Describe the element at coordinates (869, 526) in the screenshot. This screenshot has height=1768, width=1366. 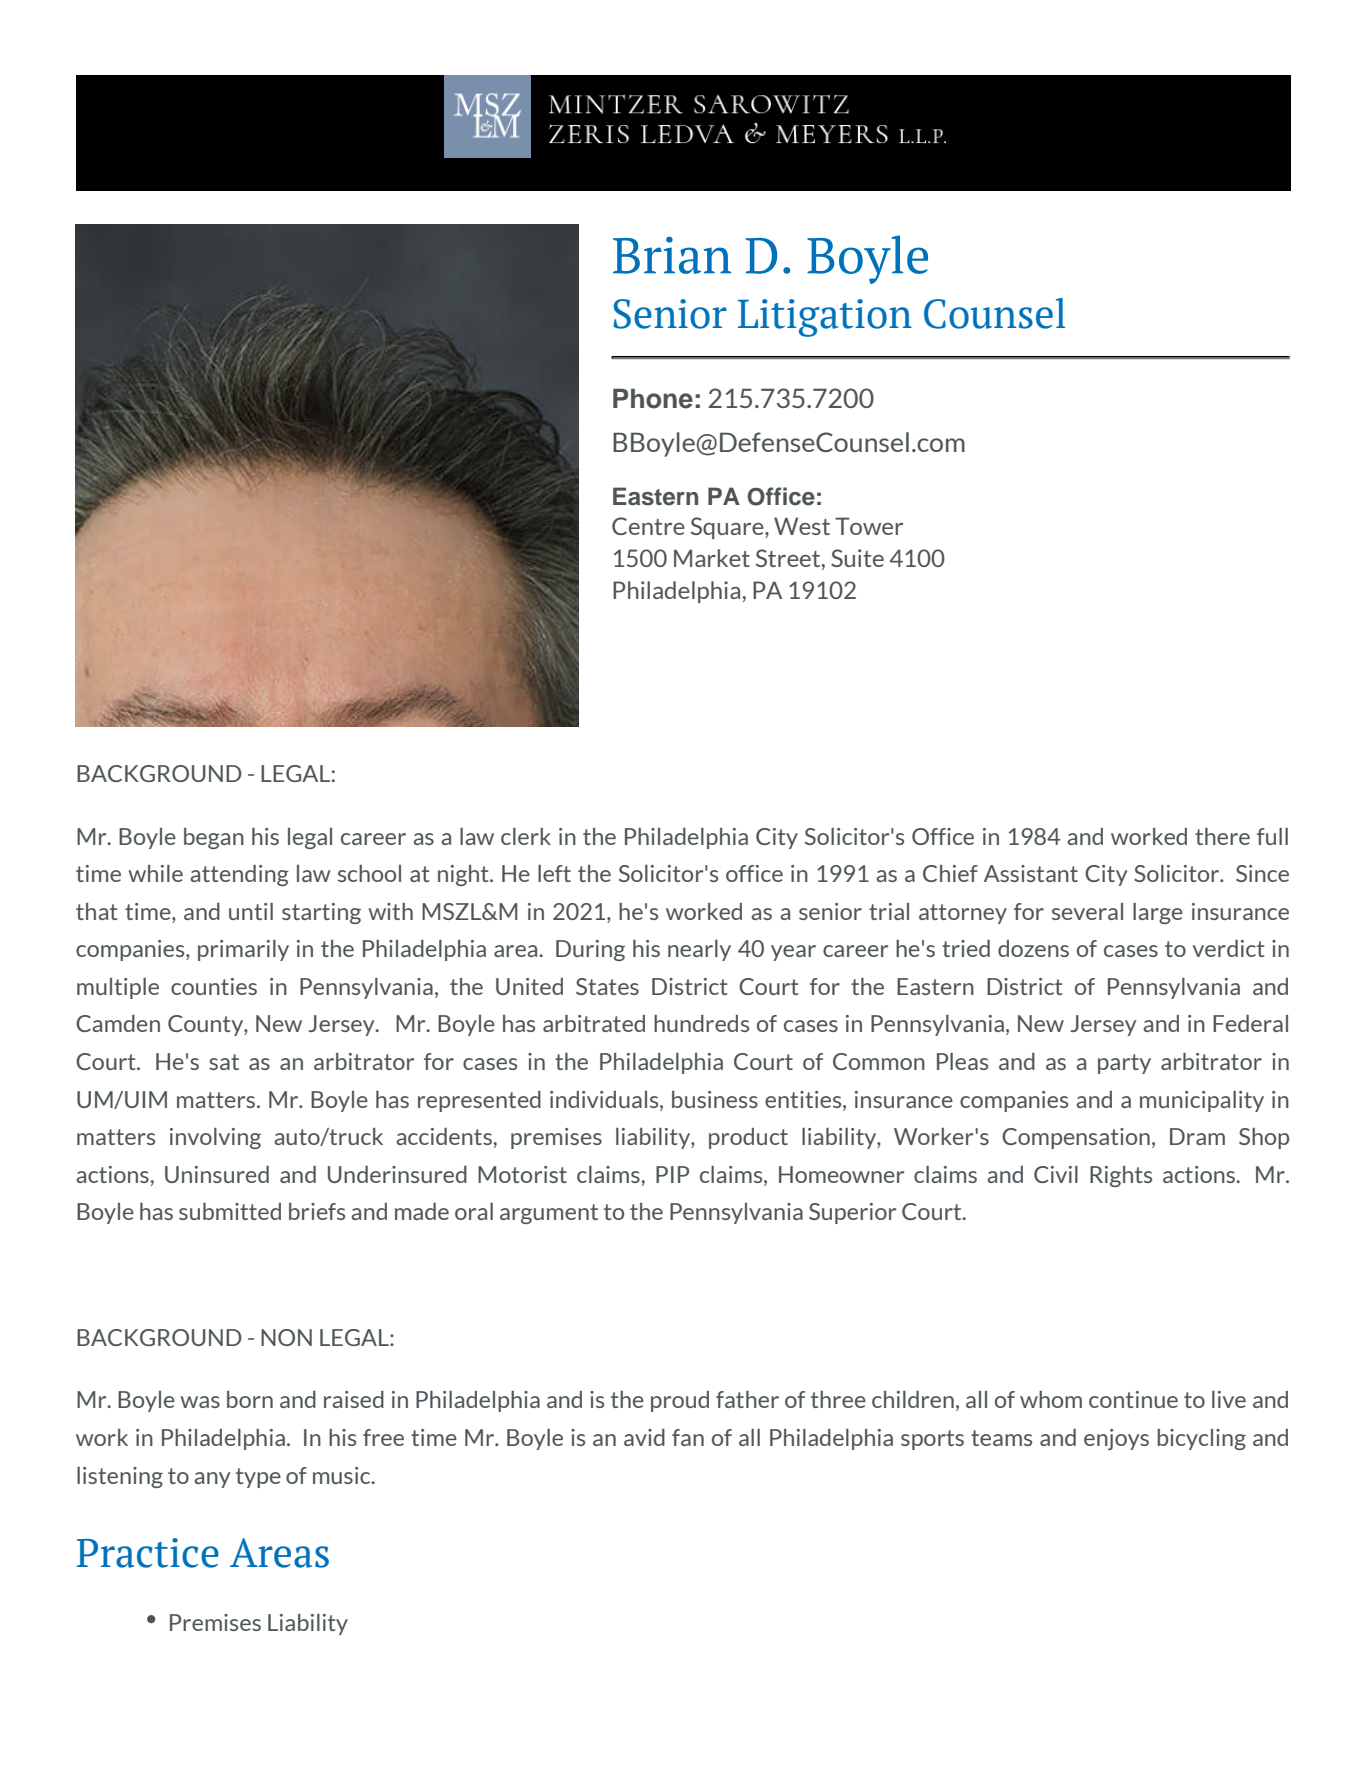
I see `Tower` at that location.
